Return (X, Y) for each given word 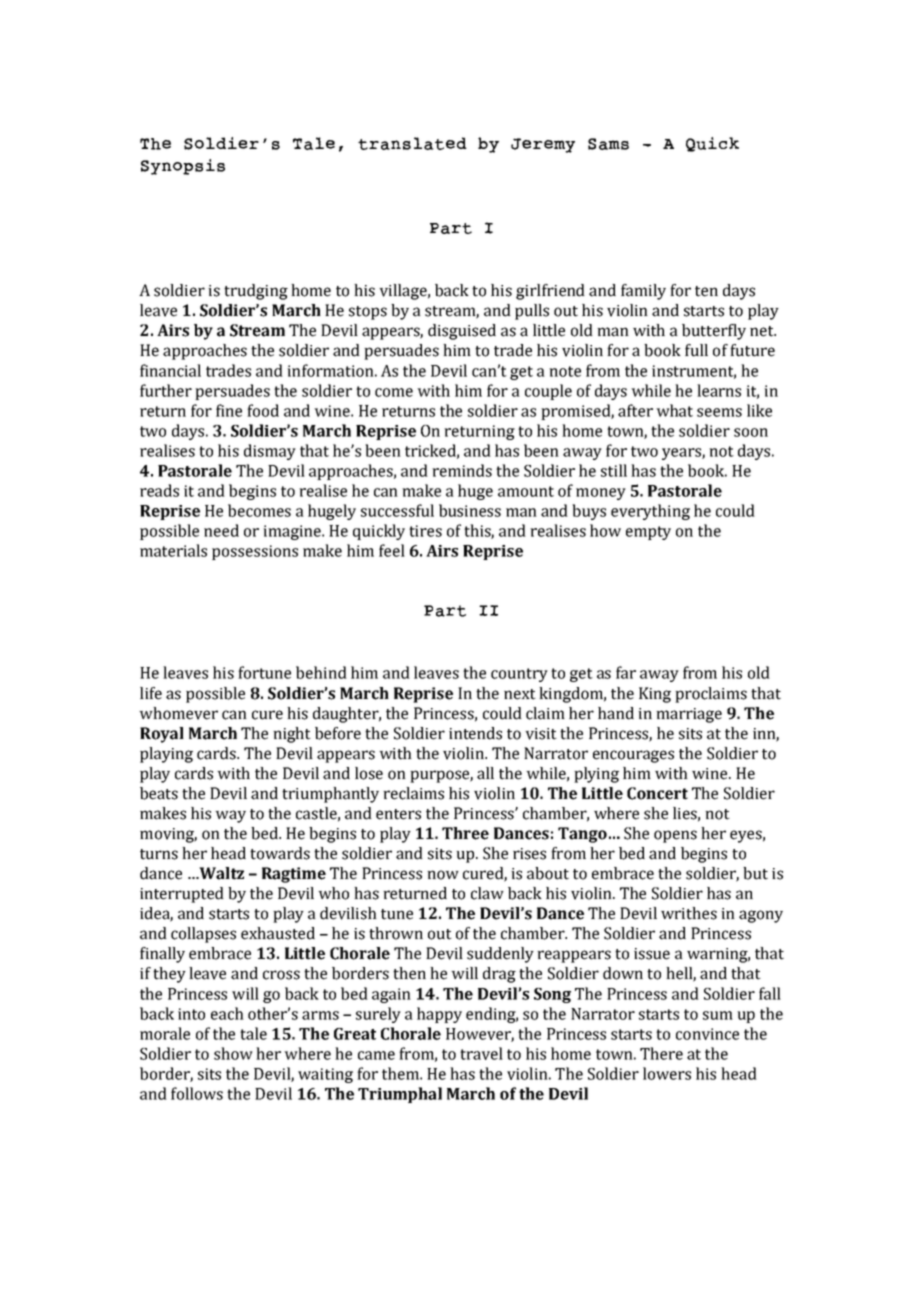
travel (481, 1053)
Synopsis (183, 167)
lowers (667, 1073)
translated (412, 143)
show (233, 1053)
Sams (608, 144)
